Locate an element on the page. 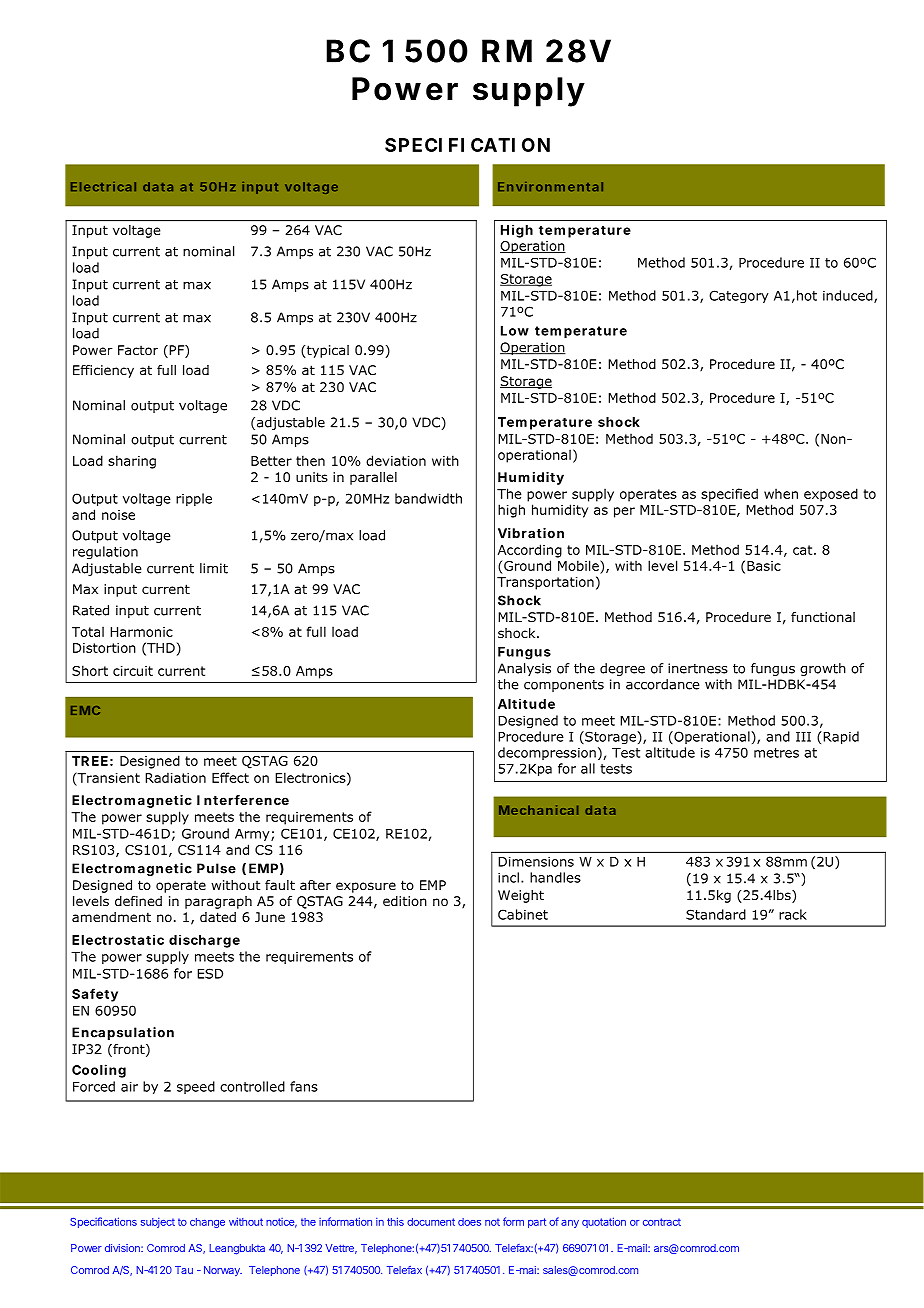 This image has height=1308, width=924. decompression is located at coordinates (547, 753).
